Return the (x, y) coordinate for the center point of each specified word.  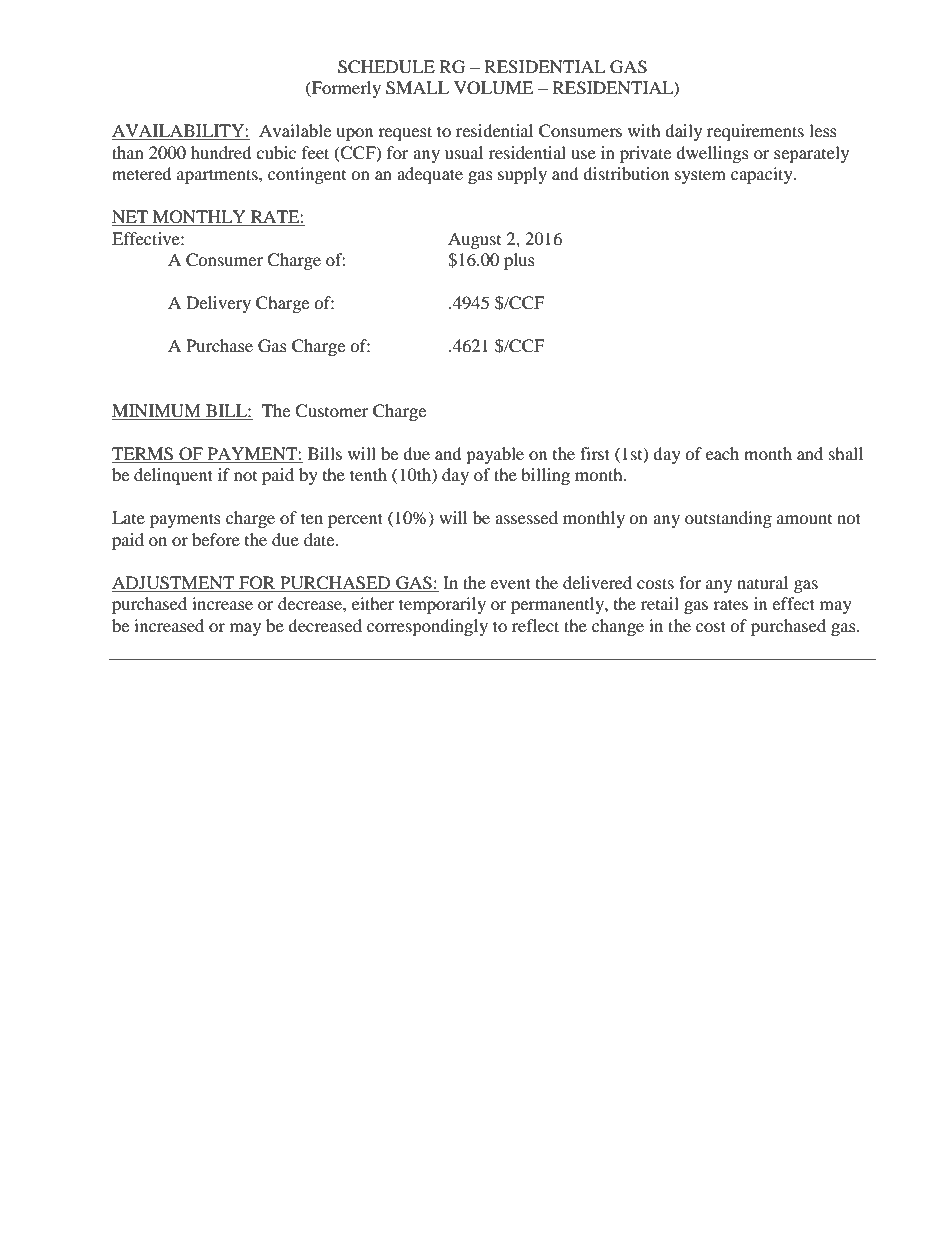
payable (495, 455)
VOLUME (493, 88)
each (722, 453)
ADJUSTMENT (173, 583)
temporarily (442, 605)
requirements (755, 132)
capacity (763, 175)
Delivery (218, 304)
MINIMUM (156, 411)
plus (519, 261)
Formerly (345, 89)
